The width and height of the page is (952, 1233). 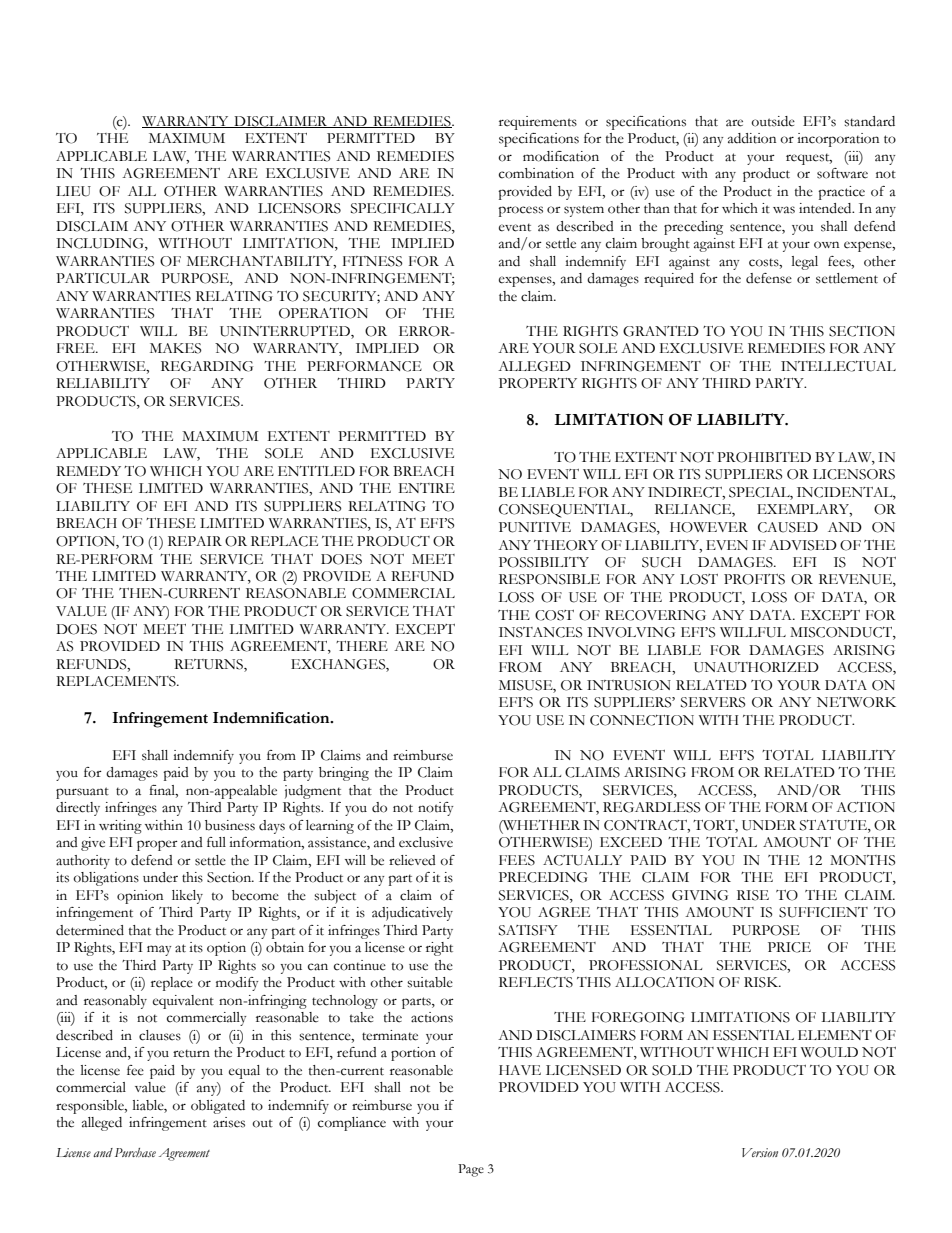 I want to click on ENTIRE, so click(x=427, y=488).
